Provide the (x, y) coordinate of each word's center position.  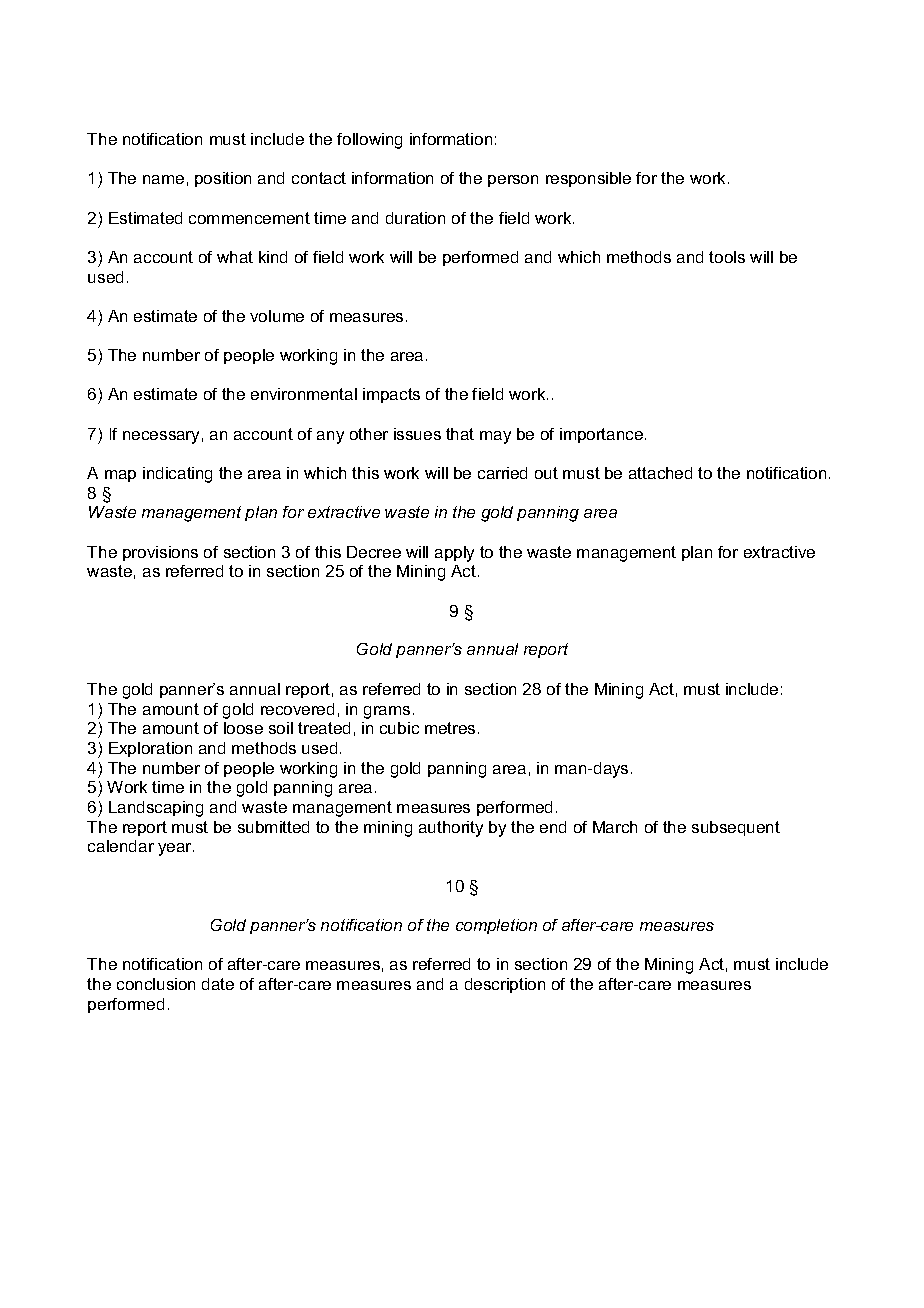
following (369, 141)
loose (243, 728)
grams (387, 712)
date (218, 984)
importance (603, 435)
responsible (588, 179)
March (615, 827)
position (223, 179)
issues (417, 434)
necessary (161, 437)
